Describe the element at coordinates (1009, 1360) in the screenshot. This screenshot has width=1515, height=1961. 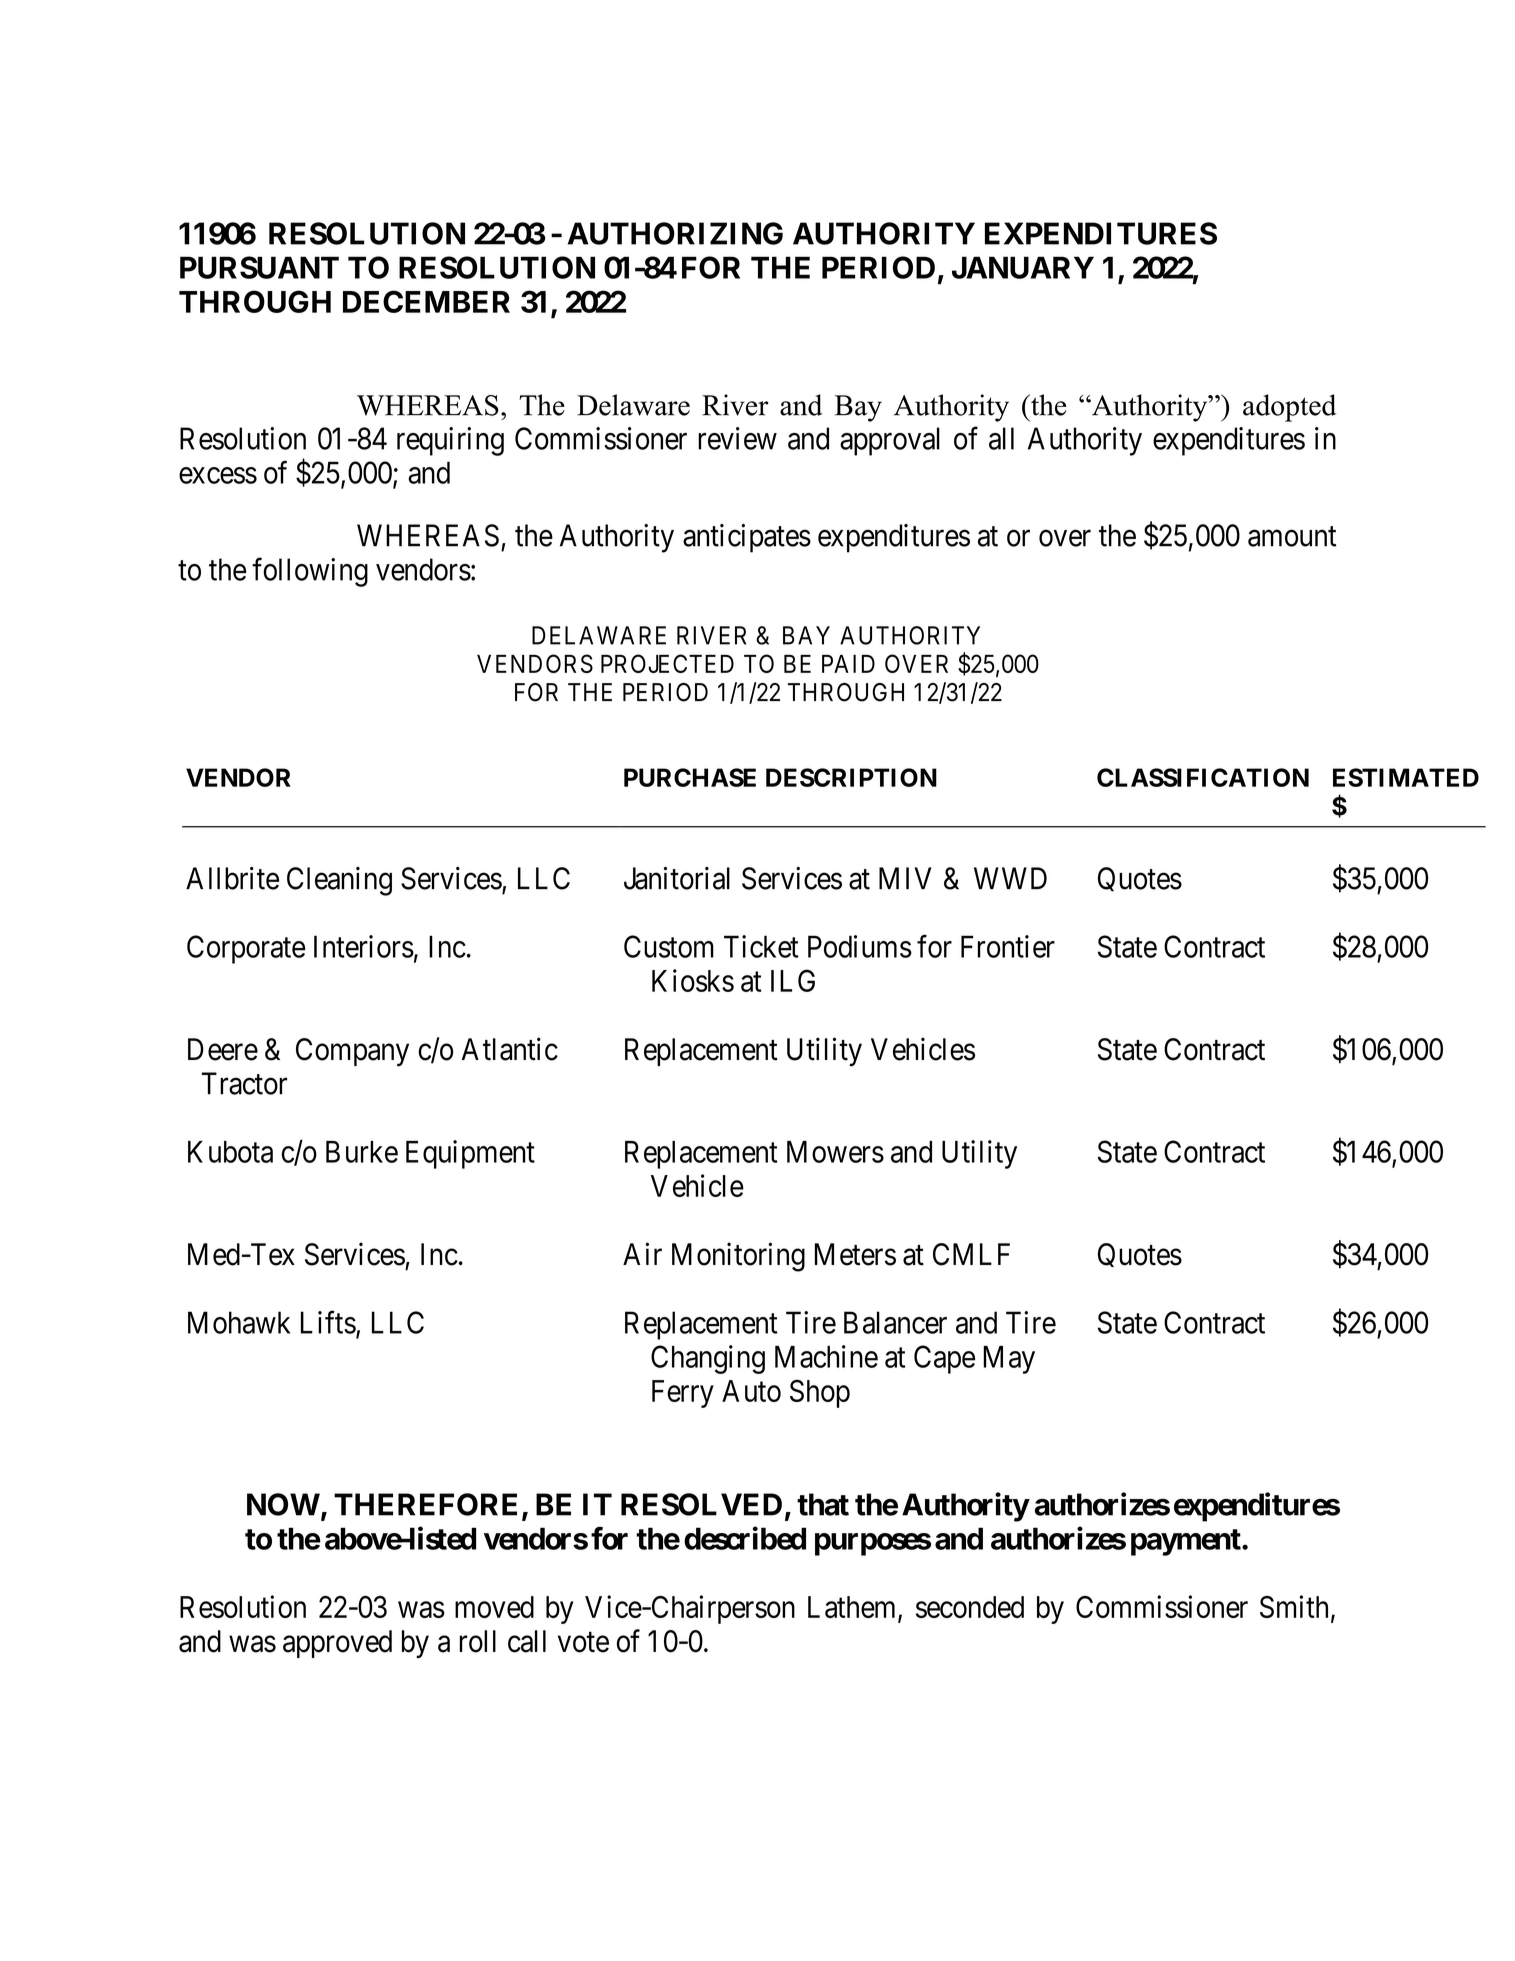
I see `May` at that location.
